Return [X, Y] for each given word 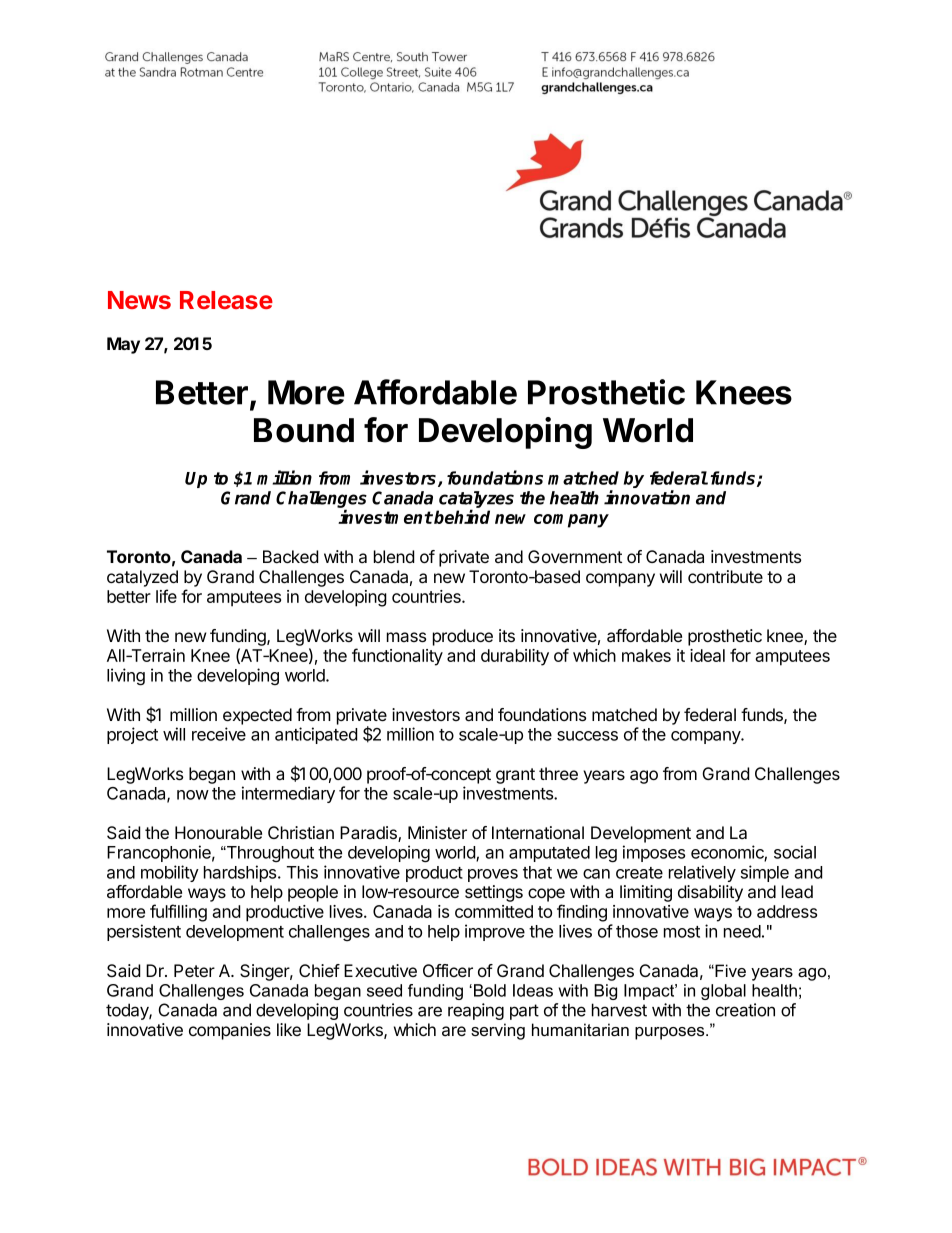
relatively [702, 873]
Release [226, 300]
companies [230, 1031]
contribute [725, 576]
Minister [437, 832]
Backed [290, 557]
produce [463, 637]
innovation [647, 497]
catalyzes [476, 500]
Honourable [218, 833]
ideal [707, 655]
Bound [304, 430]
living [126, 677]
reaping [476, 1011]
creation [745, 1010]
